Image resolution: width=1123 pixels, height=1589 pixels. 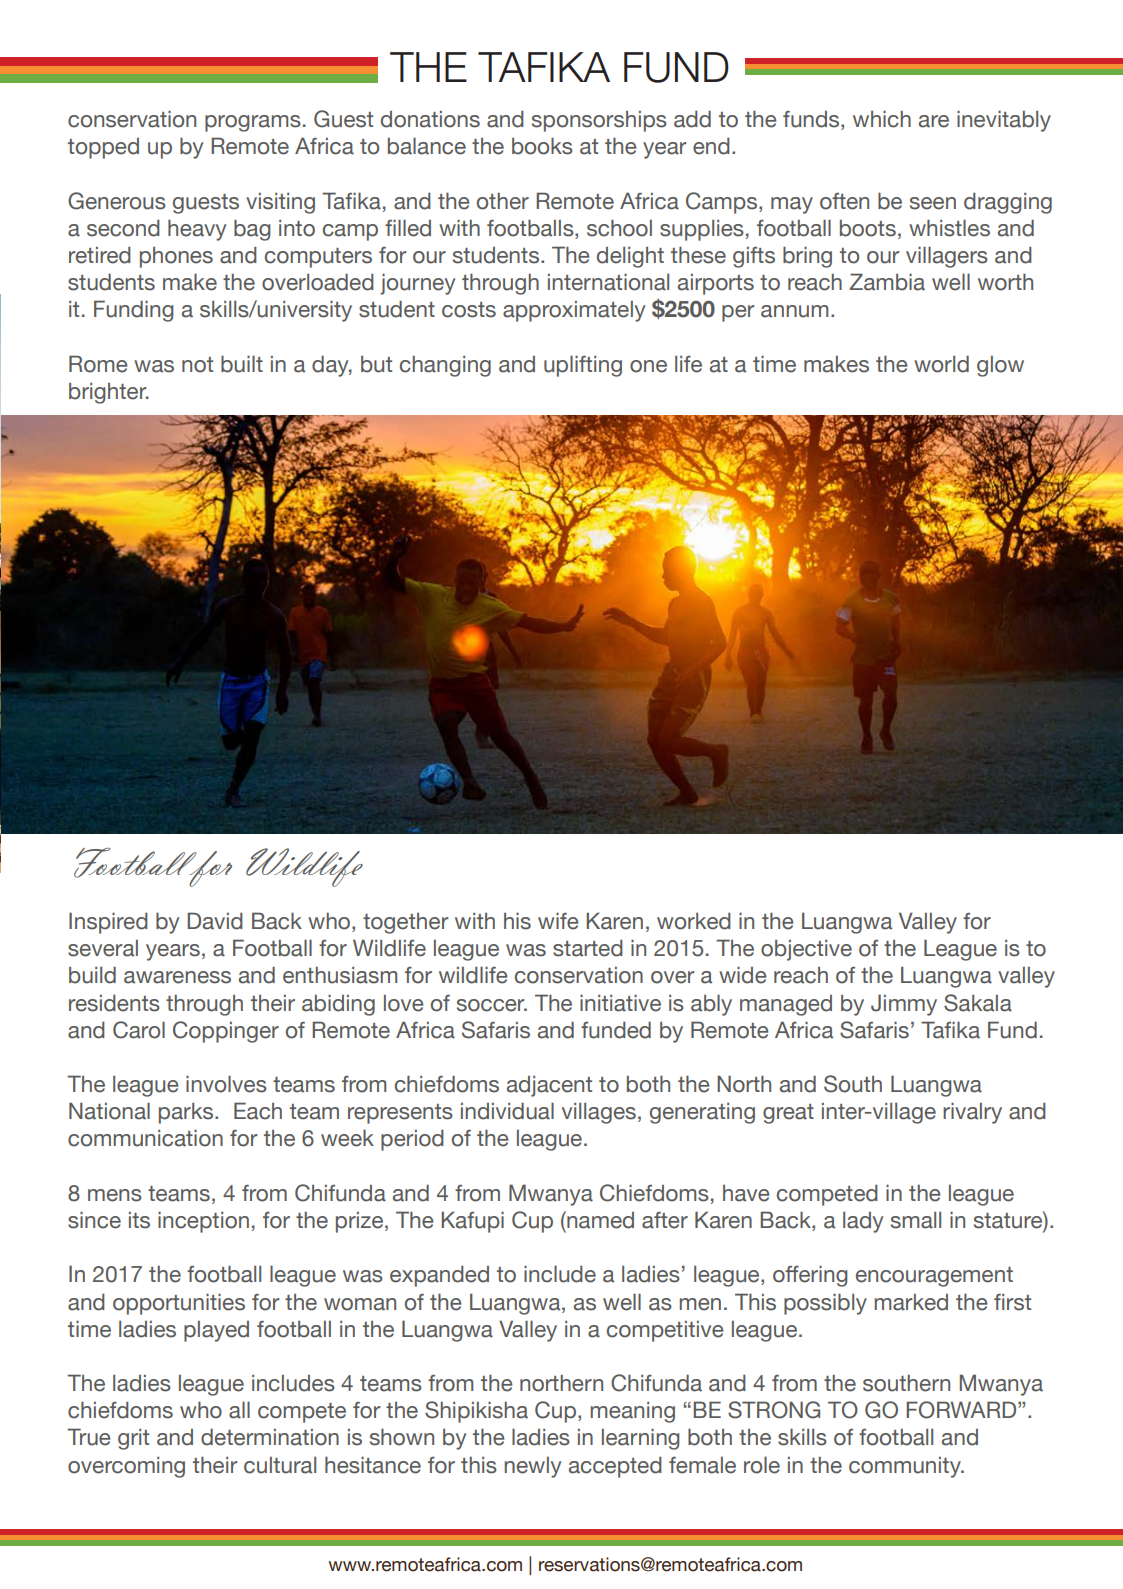 What do you see at coordinates (906, 1467) in the screenshot?
I see `community` at bounding box center [906, 1467].
